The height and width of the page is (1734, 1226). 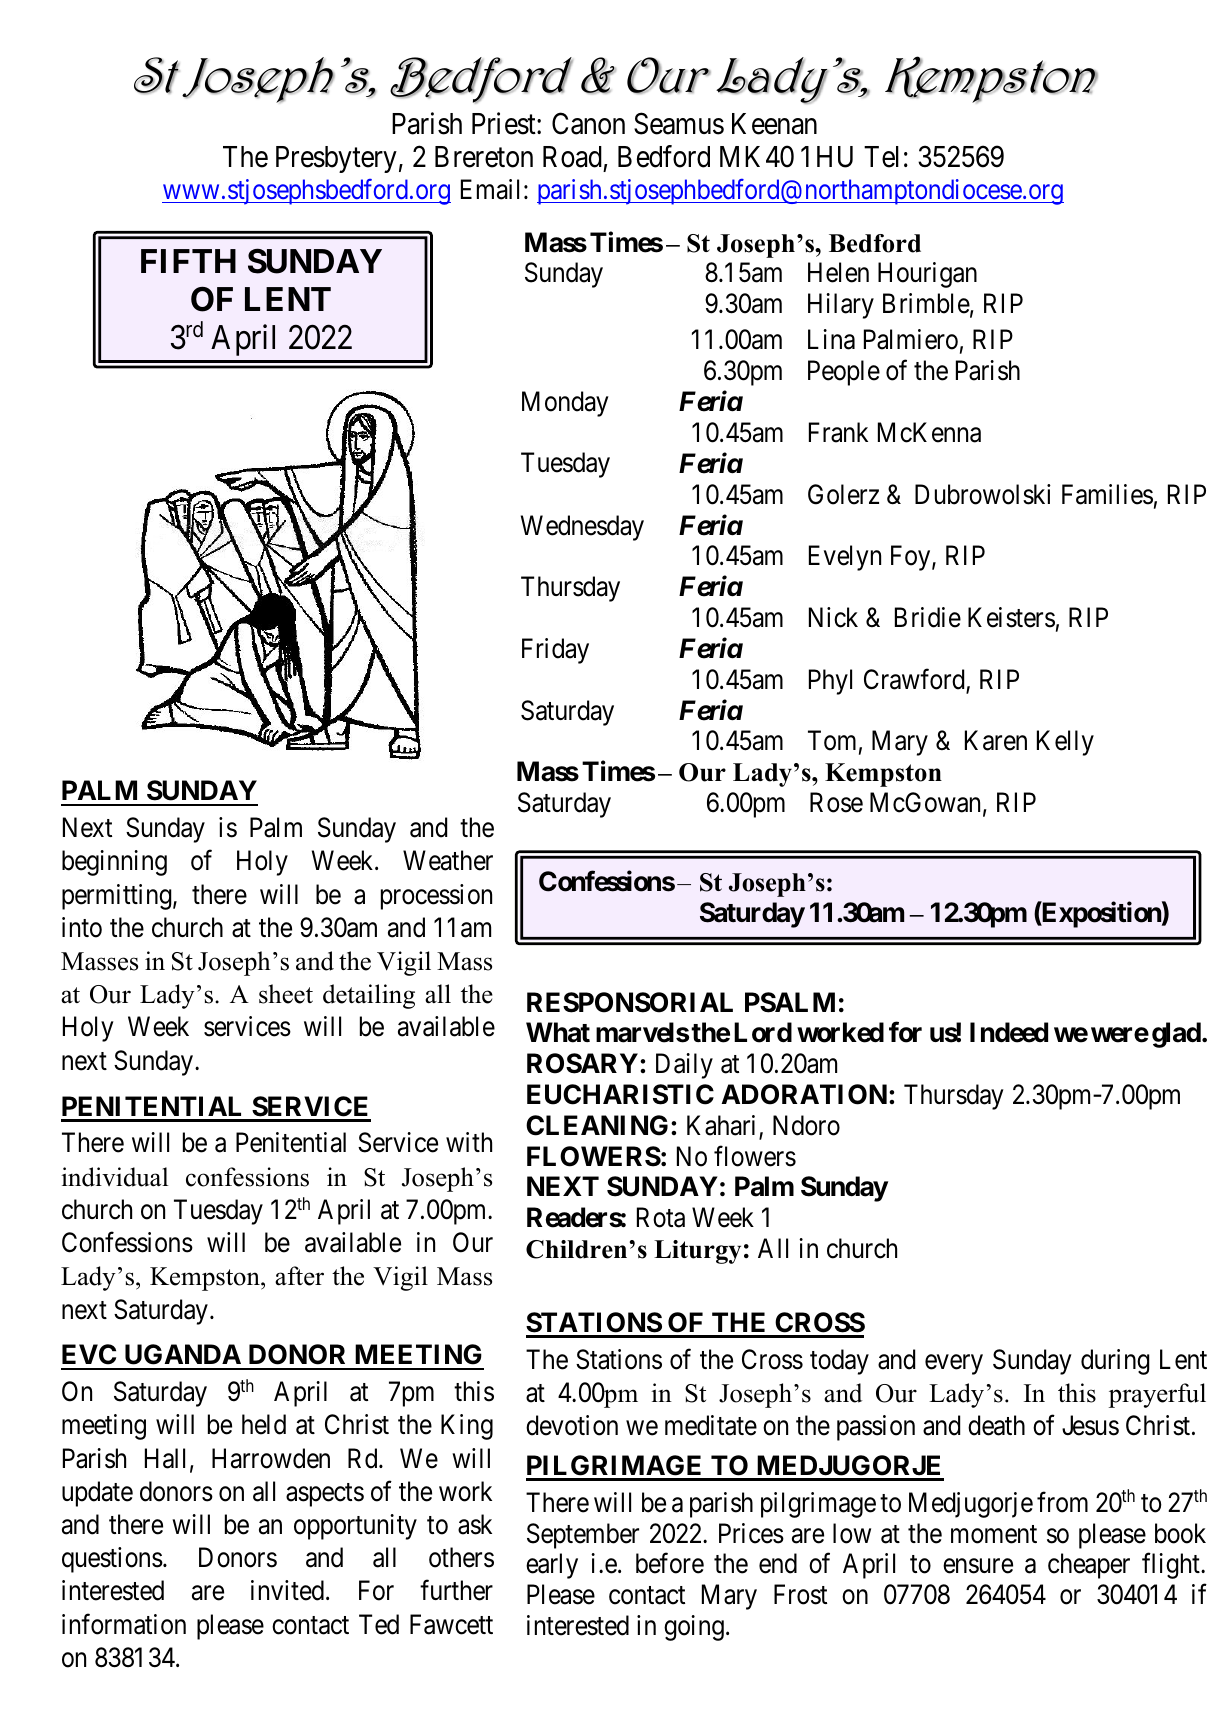 I want to click on individual, so click(x=114, y=1177).
